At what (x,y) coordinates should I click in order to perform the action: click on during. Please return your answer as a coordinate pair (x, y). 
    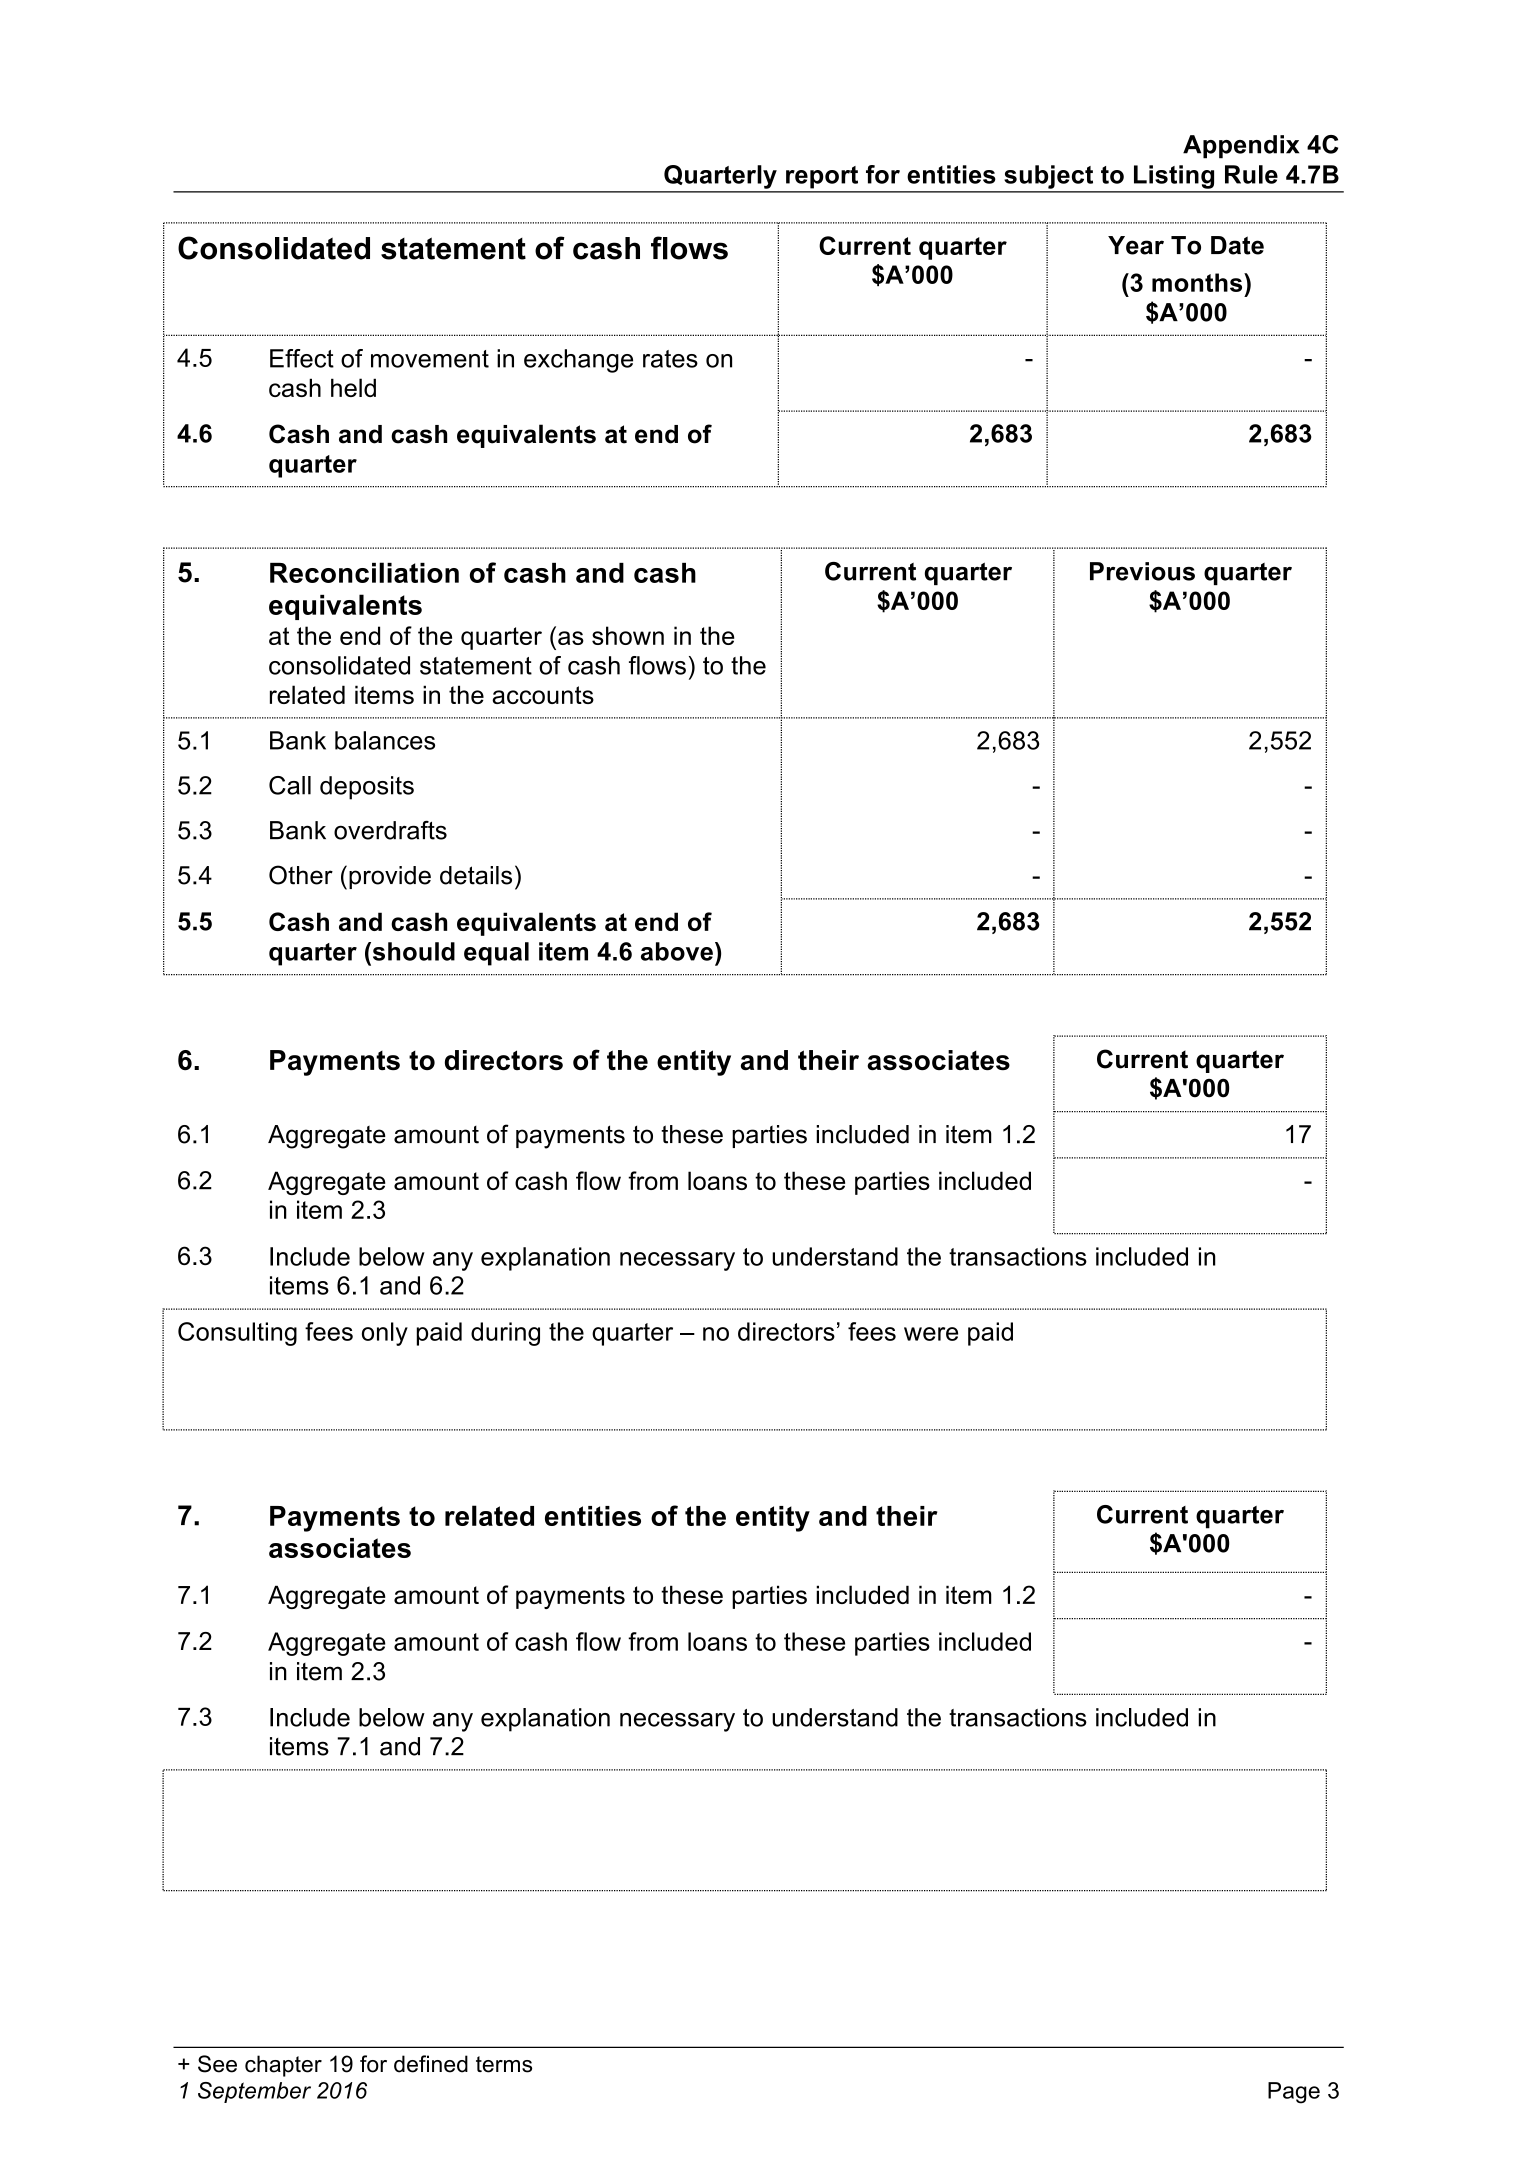
    Looking at the image, I should click on (505, 1334).
